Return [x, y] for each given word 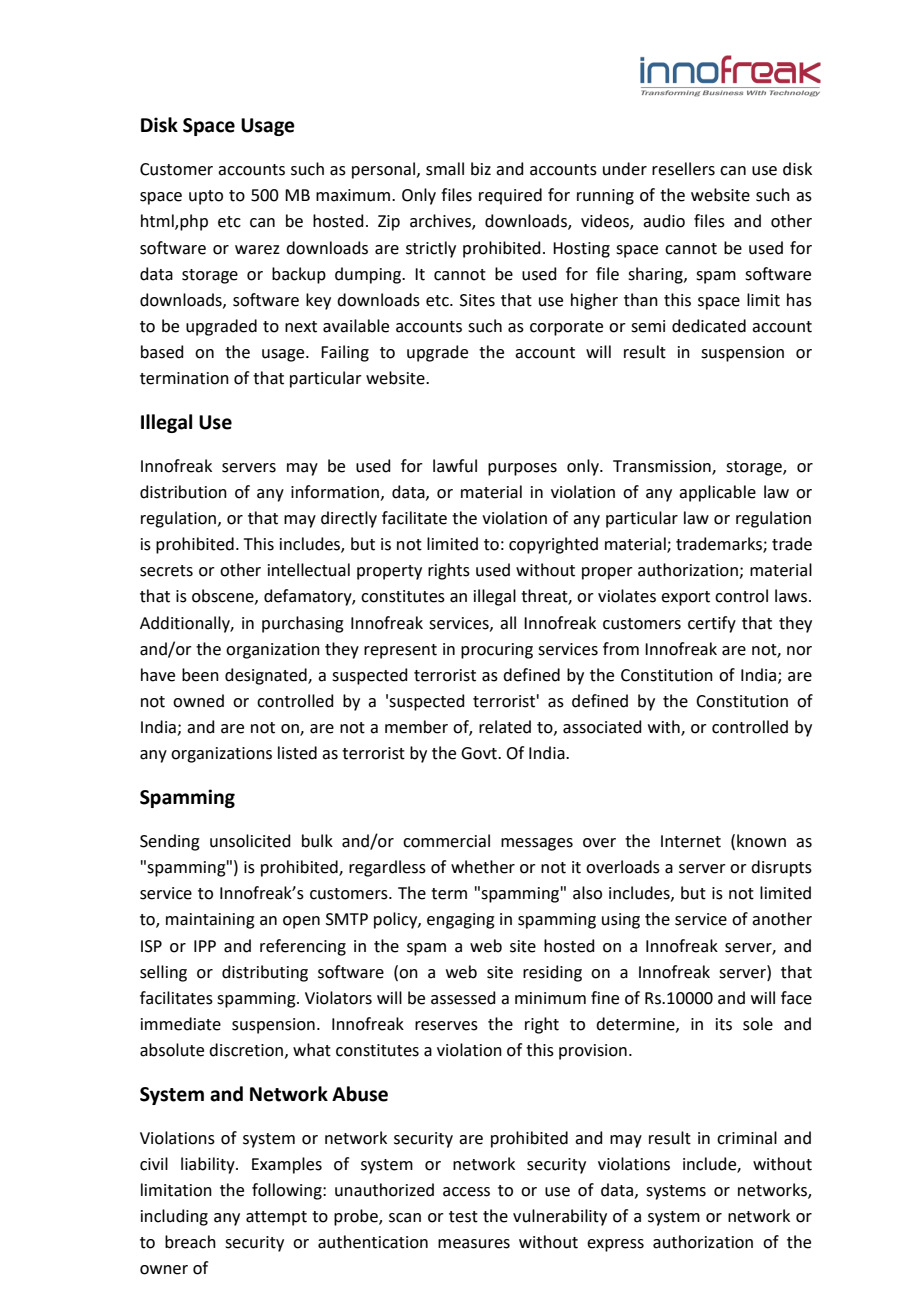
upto [206, 197]
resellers [683, 169]
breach [190, 1242]
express [615, 1245]
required [510, 196]
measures [474, 1244]
